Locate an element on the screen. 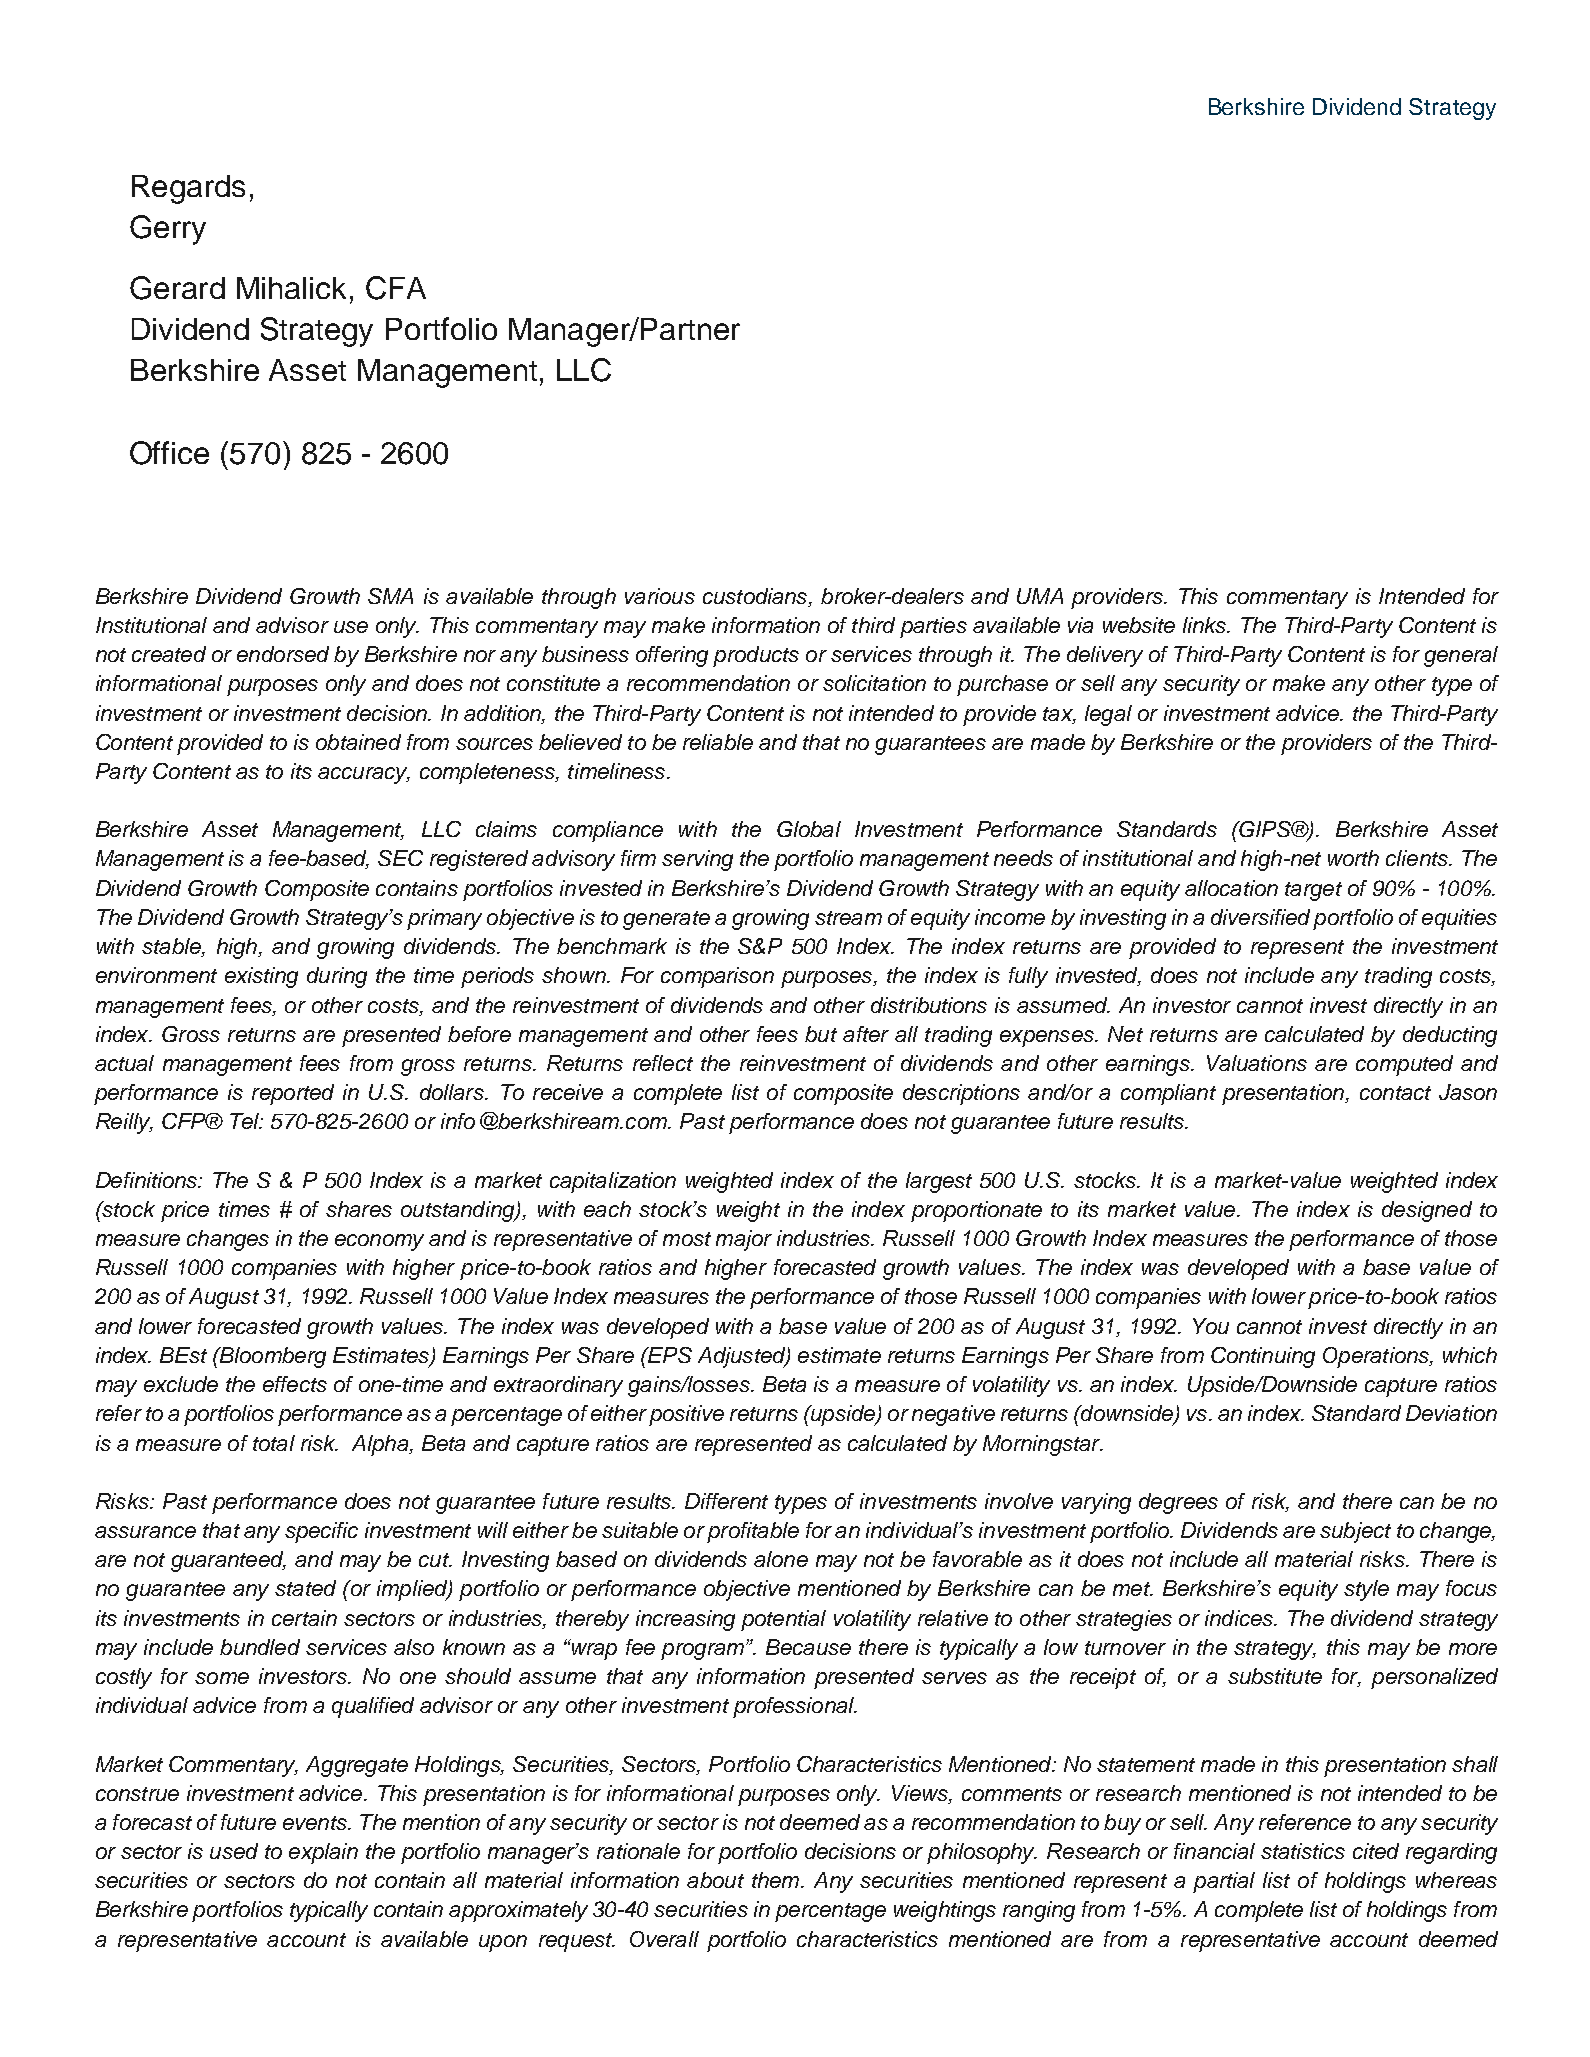  links is located at coordinates (1205, 625).
